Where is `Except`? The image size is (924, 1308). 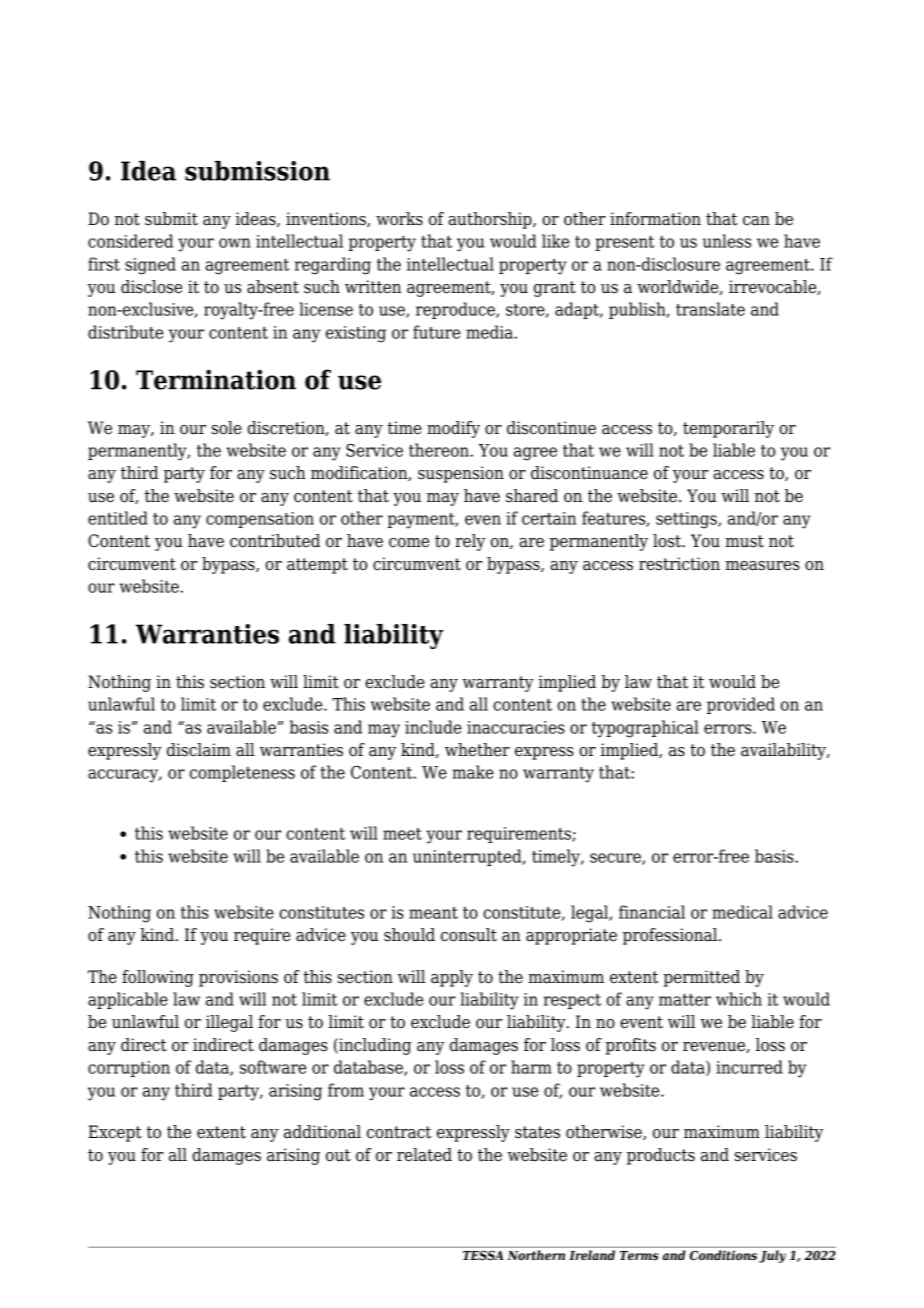
Except is located at coordinates (115, 1133).
